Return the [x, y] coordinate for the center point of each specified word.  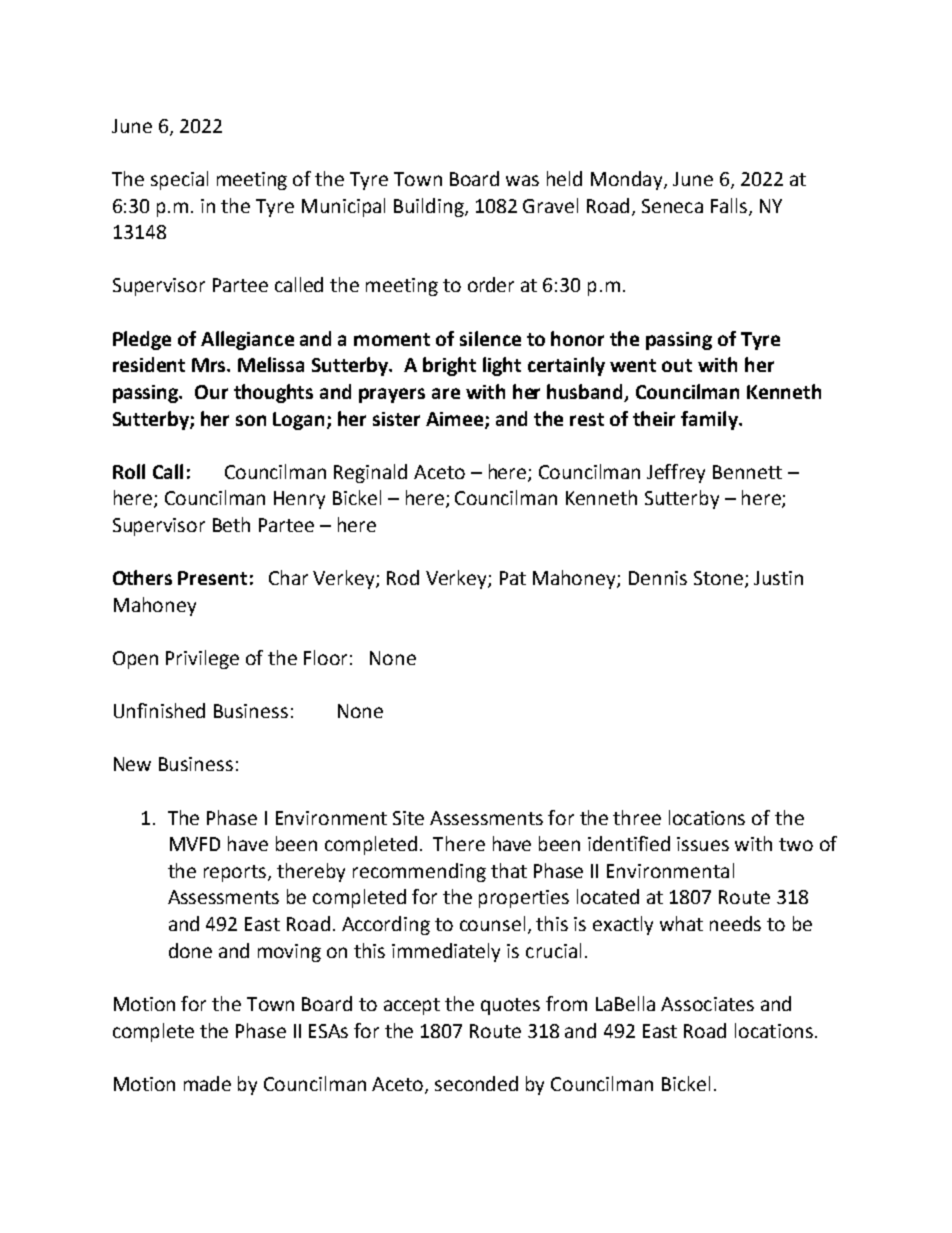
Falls [730, 206]
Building [430, 207]
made [207, 1083]
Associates [707, 1004]
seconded [476, 1083]
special [179, 180]
